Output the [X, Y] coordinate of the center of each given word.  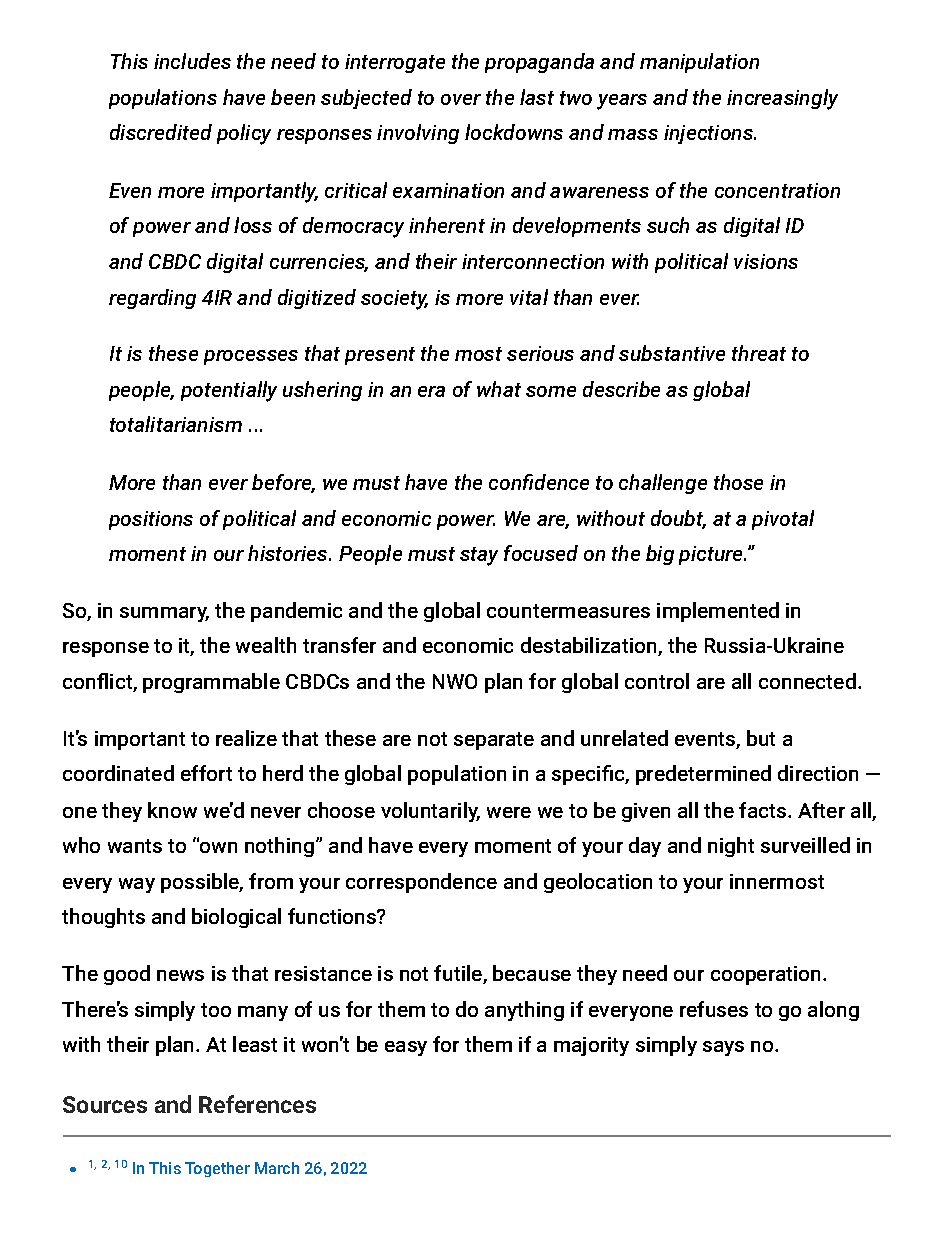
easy [406, 1048]
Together [217, 1169]
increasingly [782, 99]
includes [192, 61]
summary [164, 614]
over [461, 99]
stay [479, 556]
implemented [718, 612]
